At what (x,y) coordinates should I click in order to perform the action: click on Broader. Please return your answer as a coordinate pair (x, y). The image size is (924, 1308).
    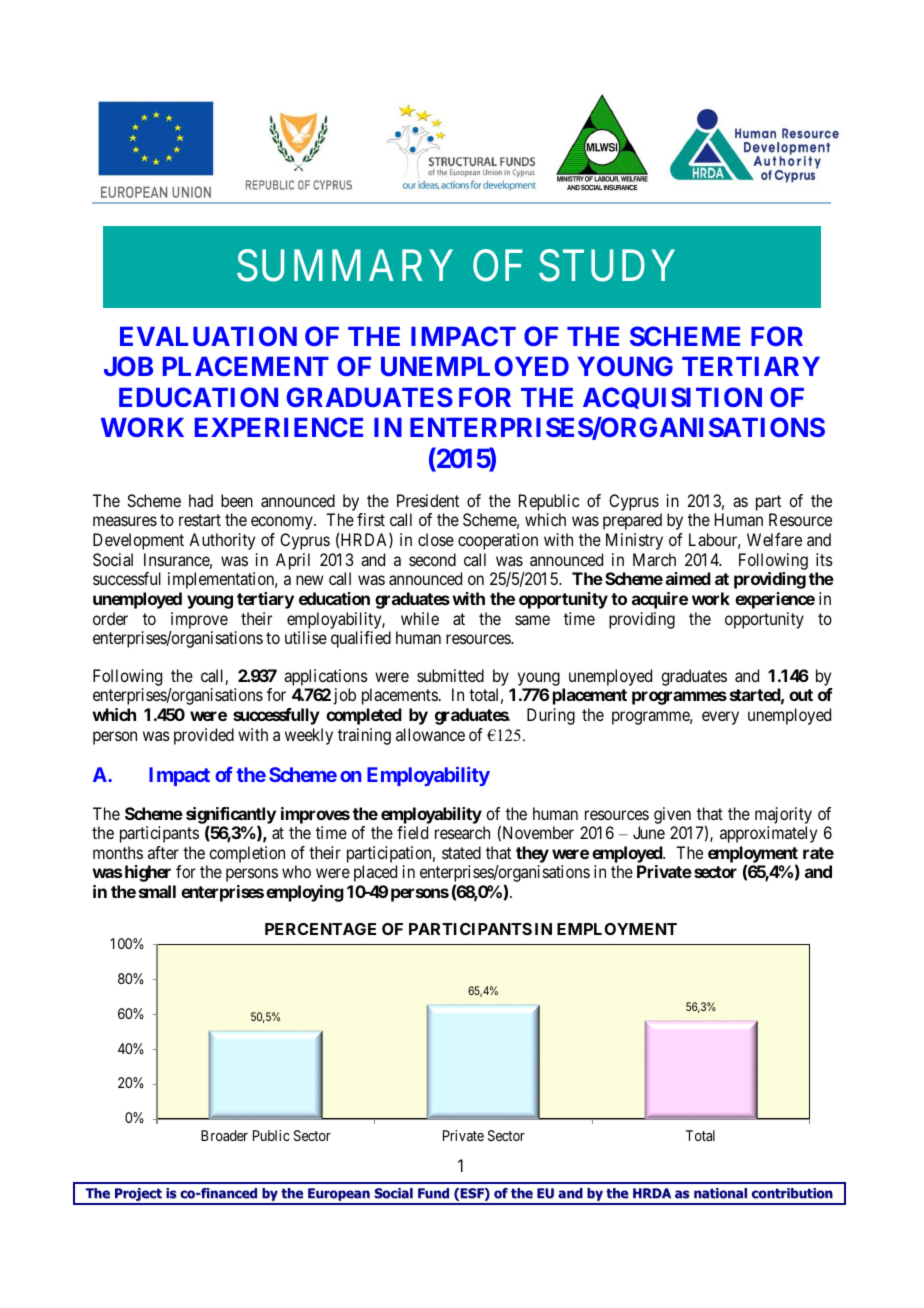
    Looking at the image, I should click on (224, 1135).
